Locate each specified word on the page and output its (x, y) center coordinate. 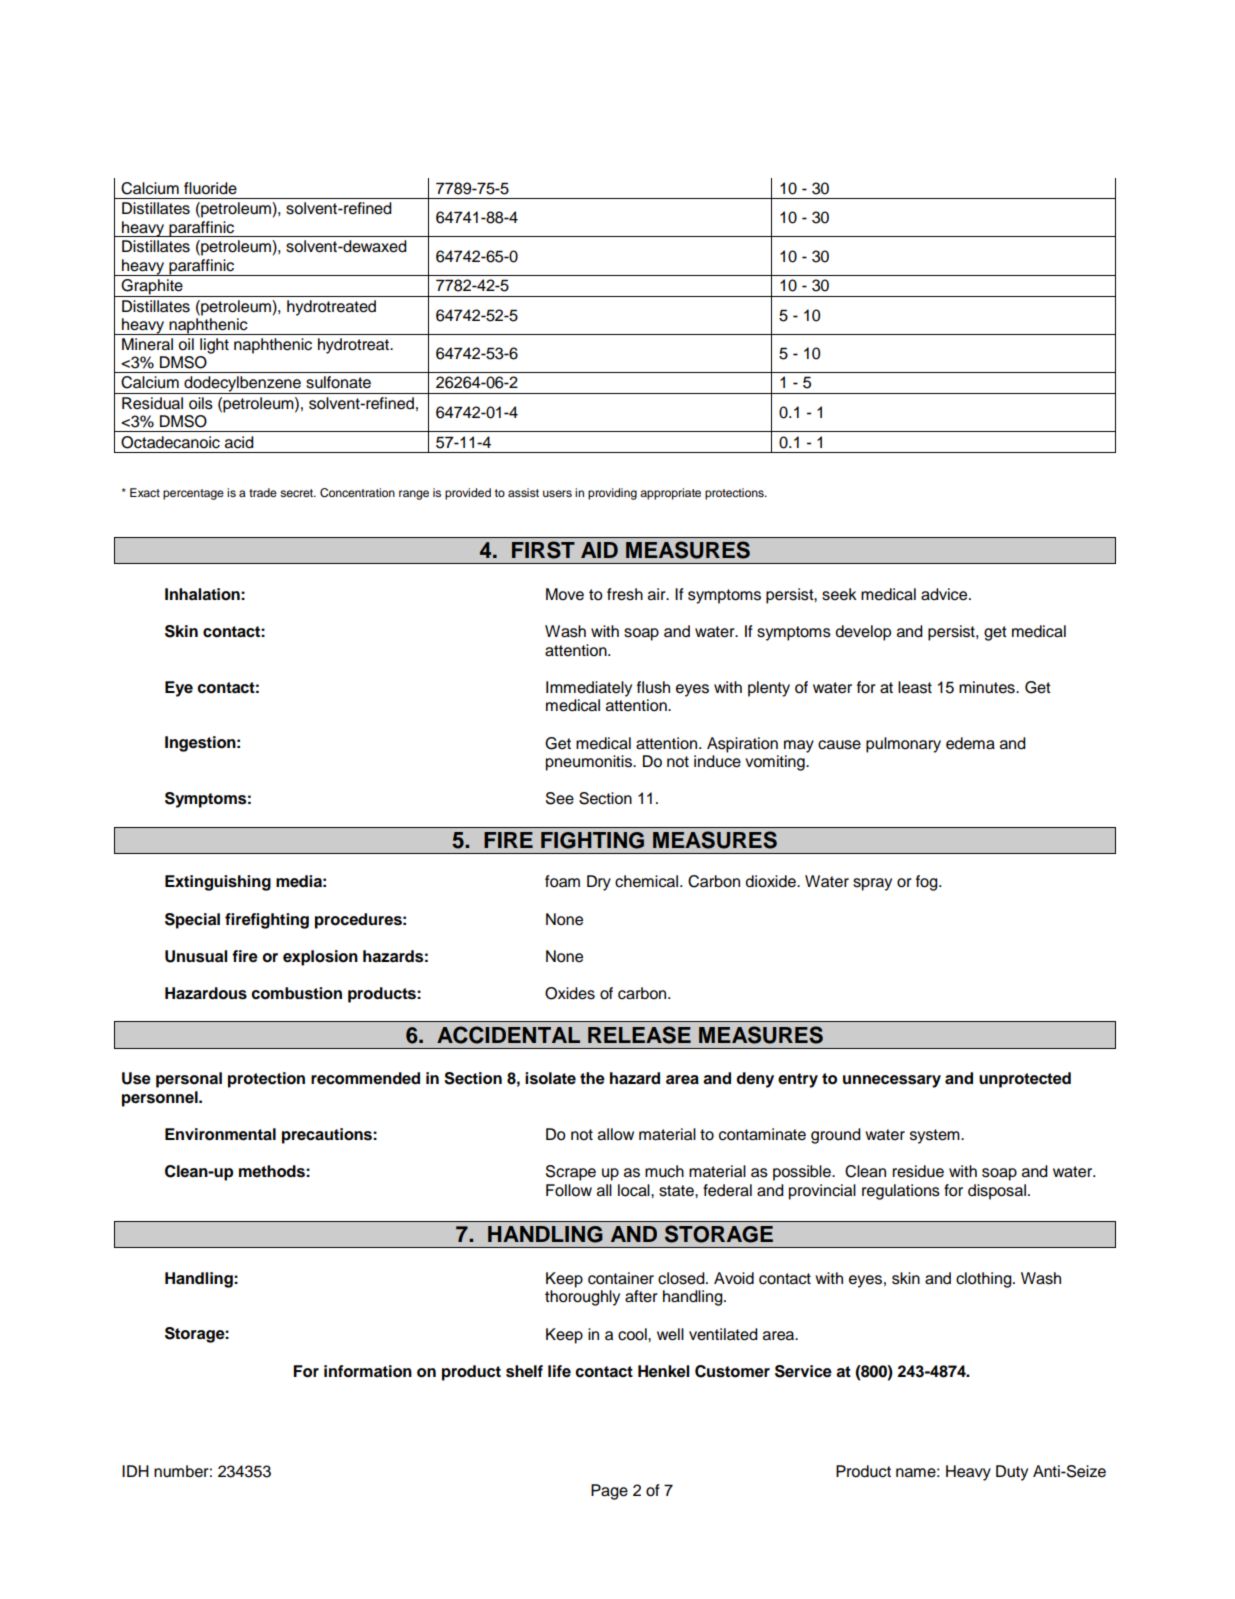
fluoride (210, 188)
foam (562, 881)
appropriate (670, 494)
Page (609, 1492)
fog (928, 883)
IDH (135, 1471)
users (557, 493)
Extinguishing (218, 883)
